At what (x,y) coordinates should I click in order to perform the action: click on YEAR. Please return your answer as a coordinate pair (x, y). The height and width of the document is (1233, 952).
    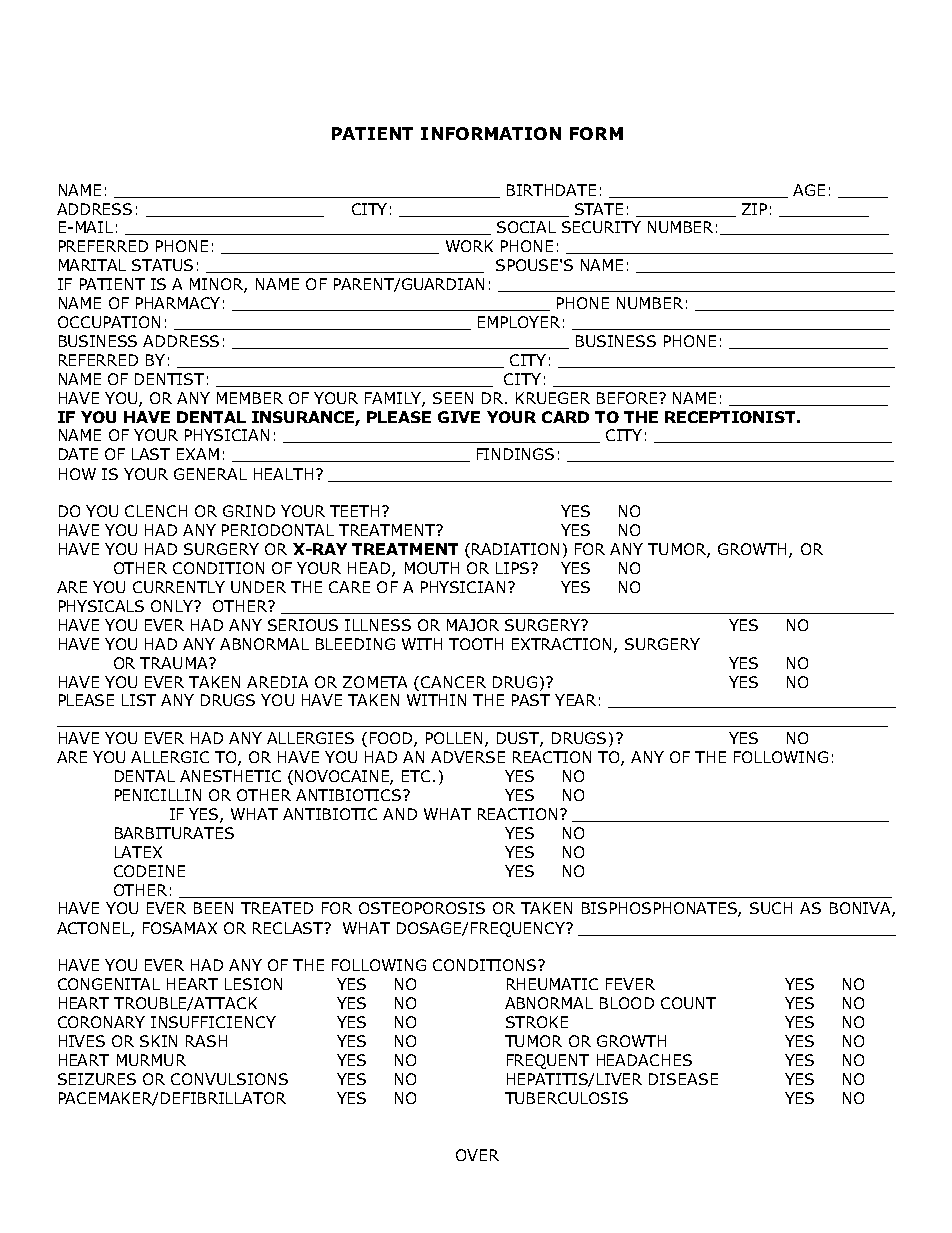
    Looking at the image, I should click on (575, 700).
